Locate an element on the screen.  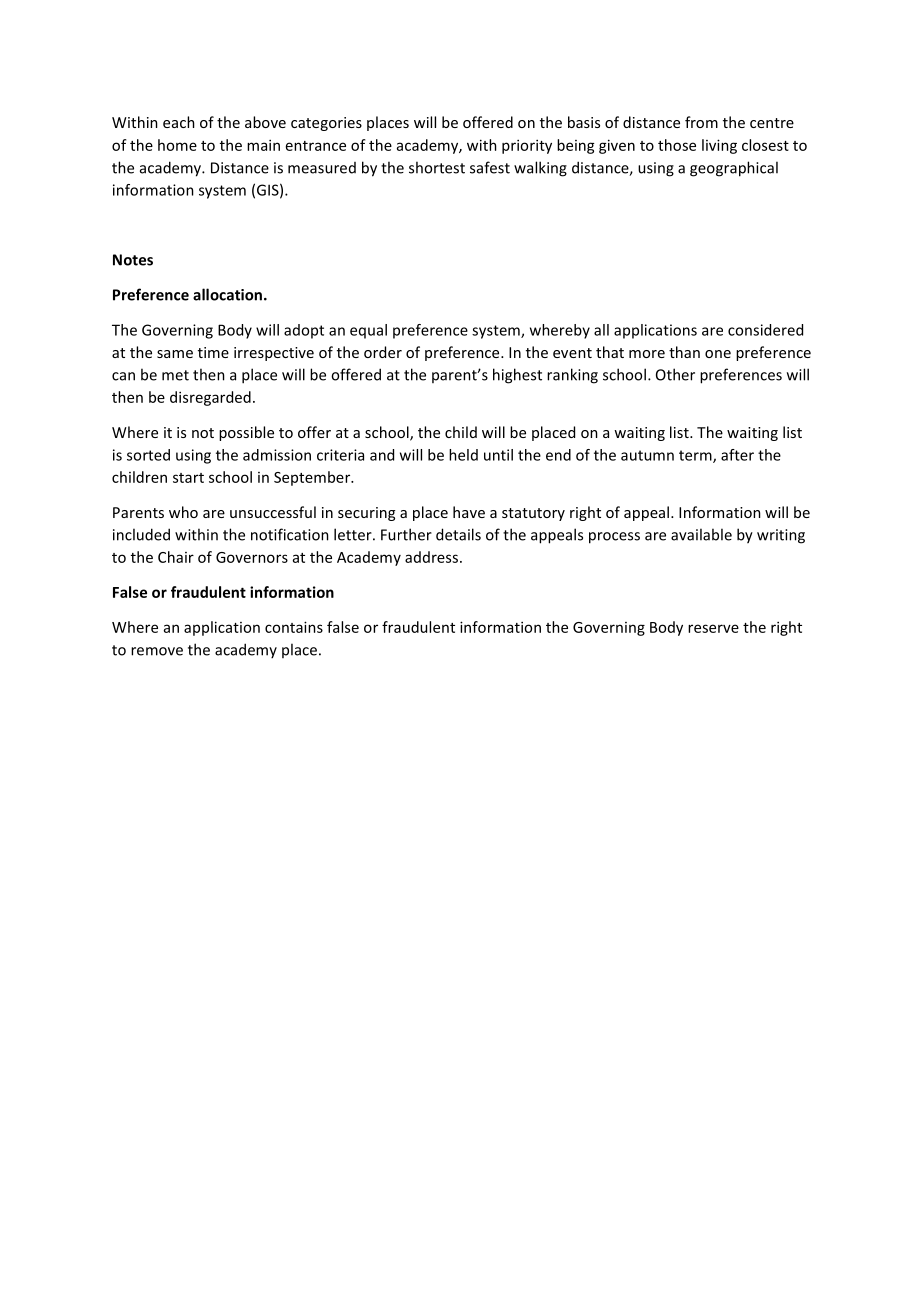
reserve is located at coordinates (713, 628).
